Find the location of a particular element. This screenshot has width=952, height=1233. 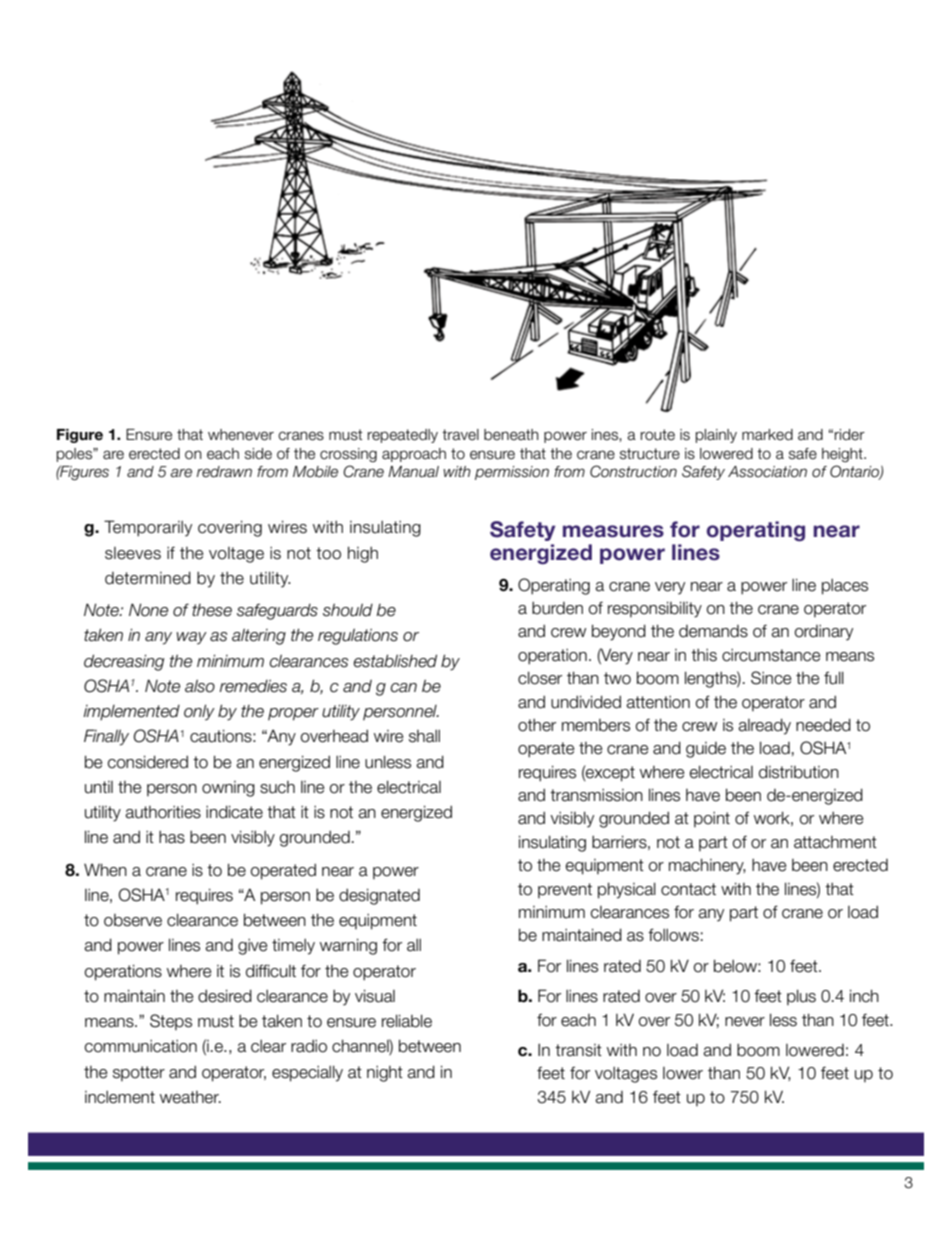

travel is located at coordinates (460, 435).
